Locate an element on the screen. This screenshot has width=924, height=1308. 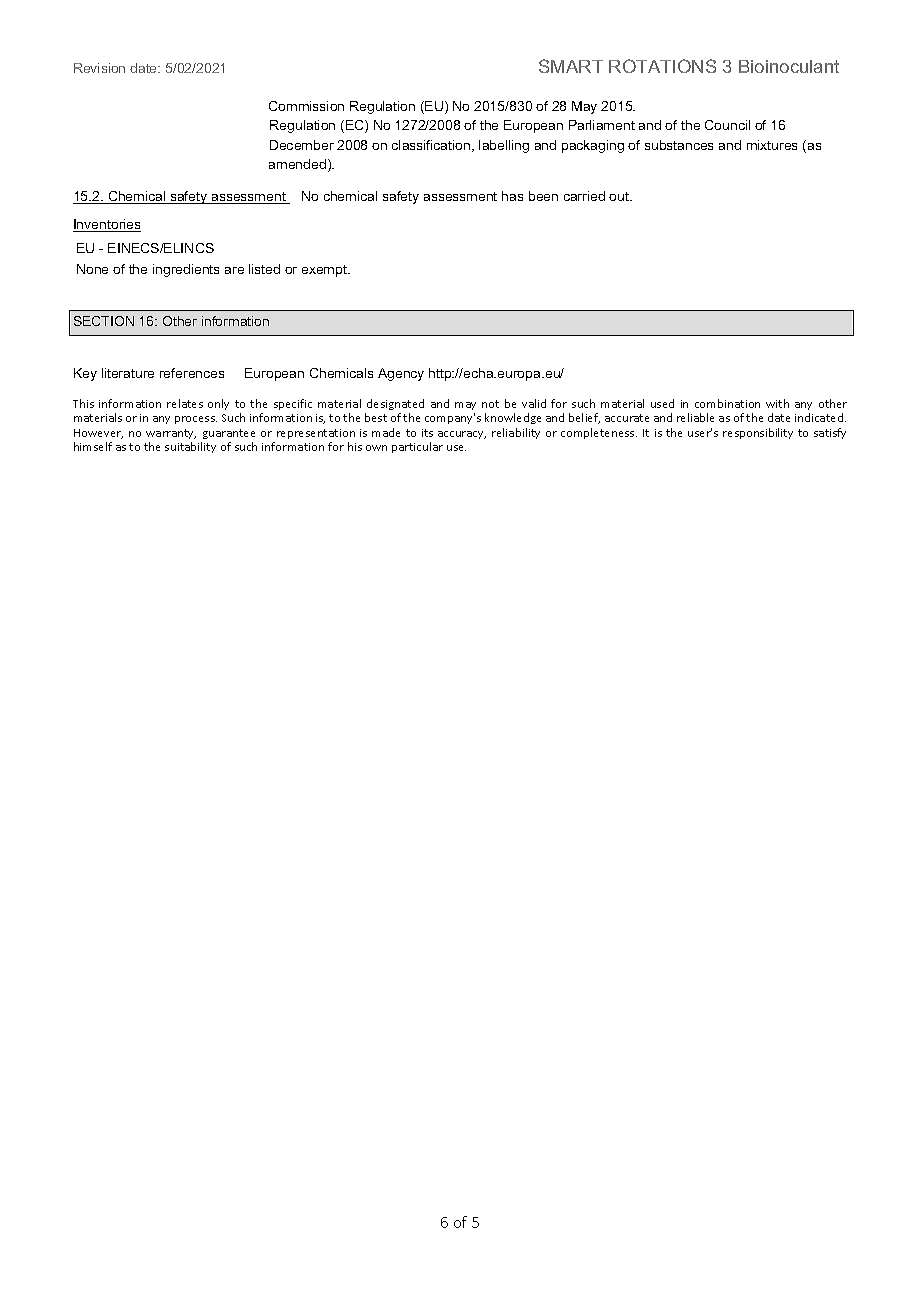
ROTATIONS is located at coordinates (662, 66).
